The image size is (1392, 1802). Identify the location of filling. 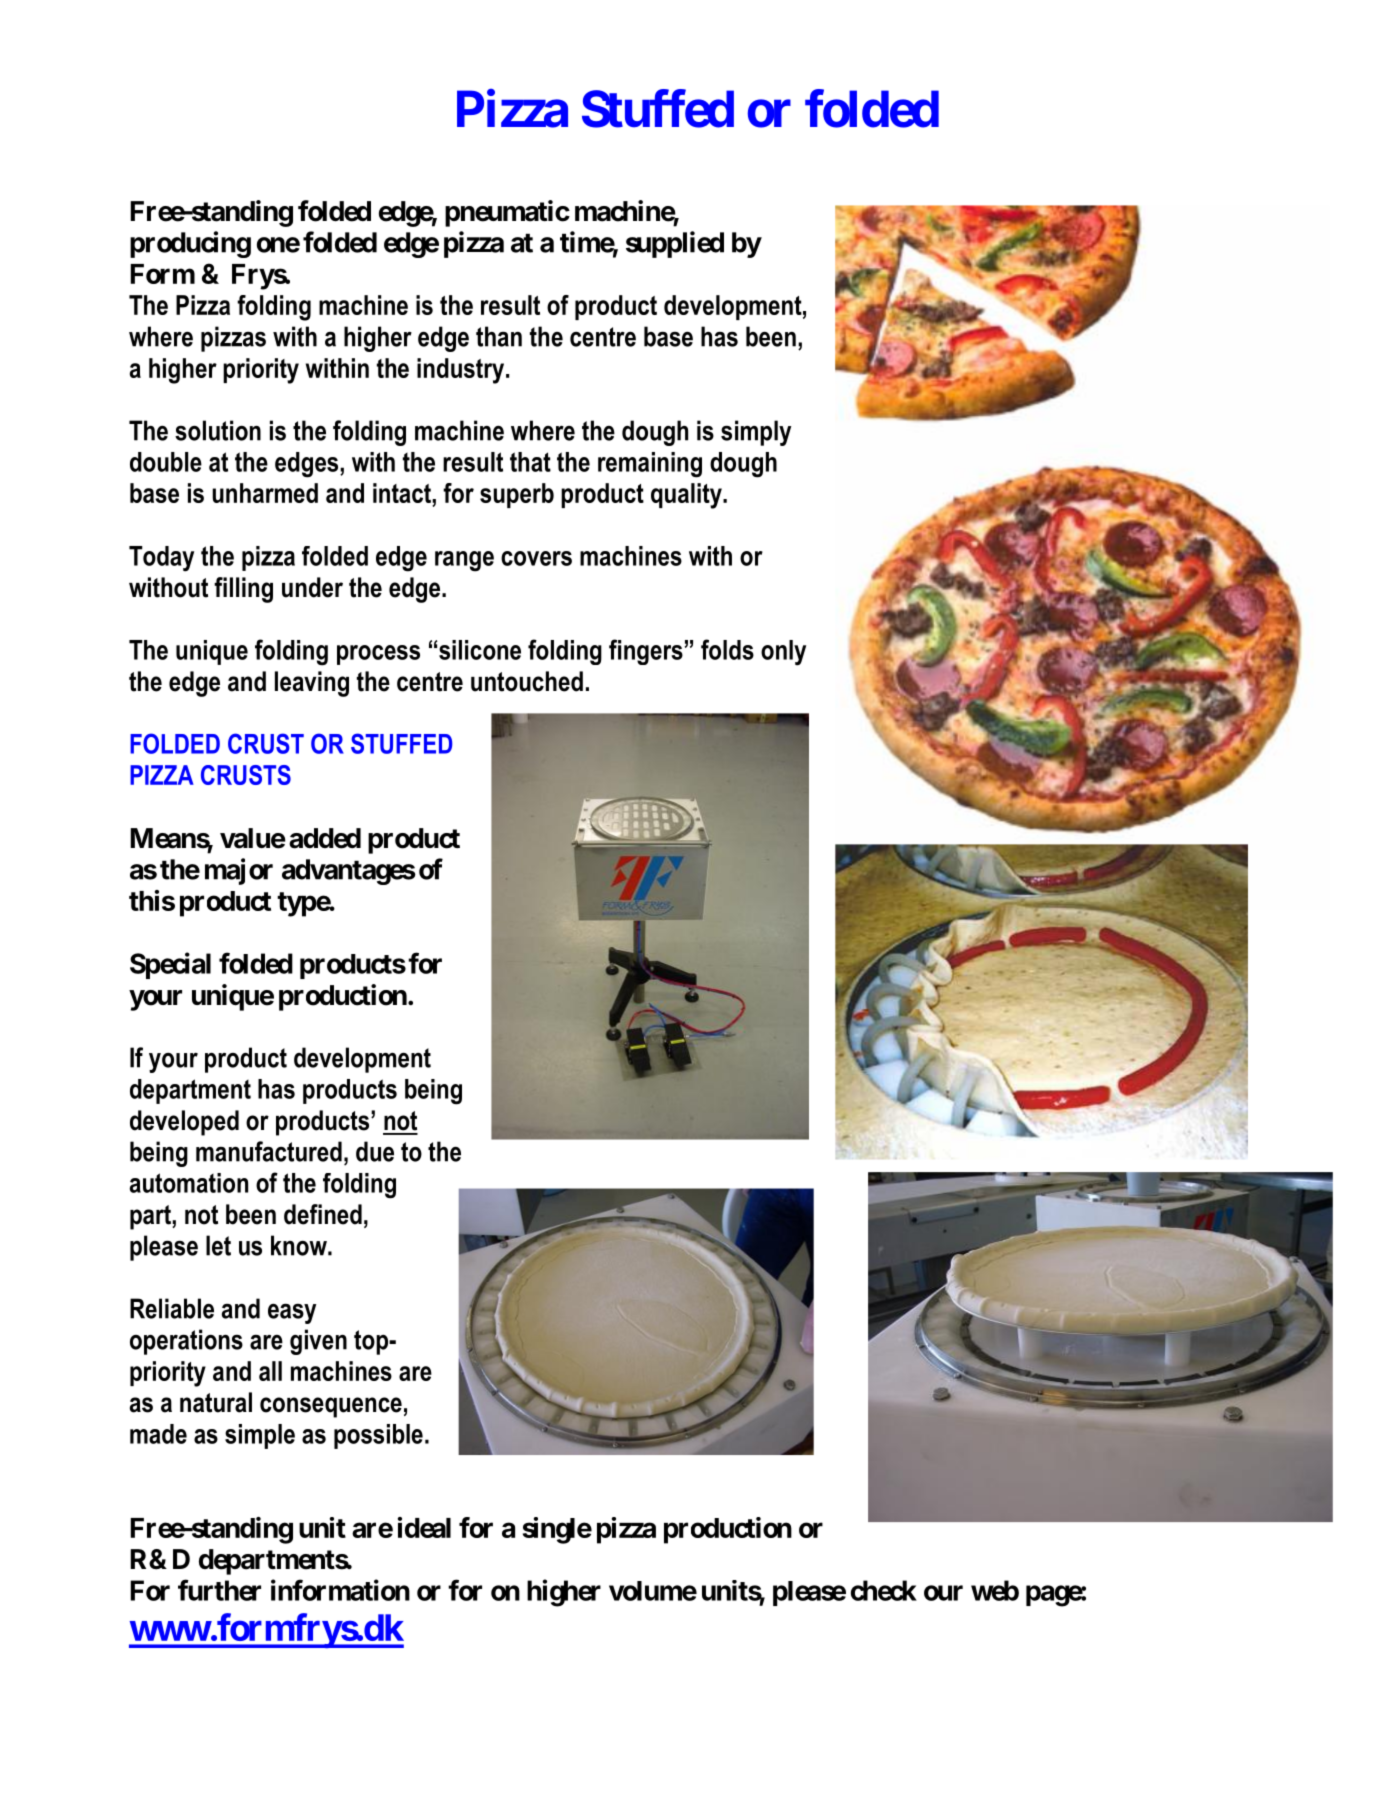
(243, 590).
